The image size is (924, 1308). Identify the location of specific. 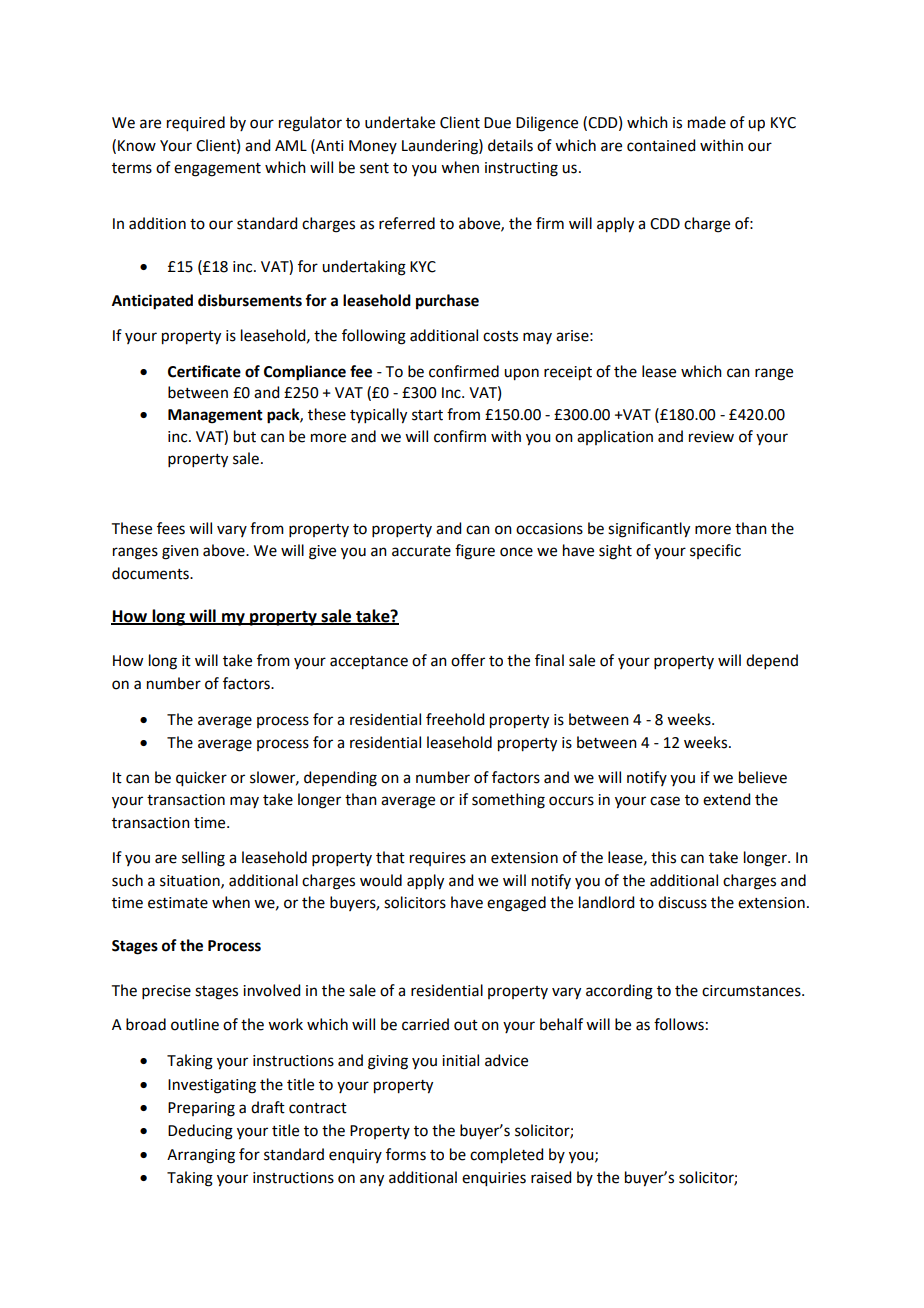
(715, 551).
